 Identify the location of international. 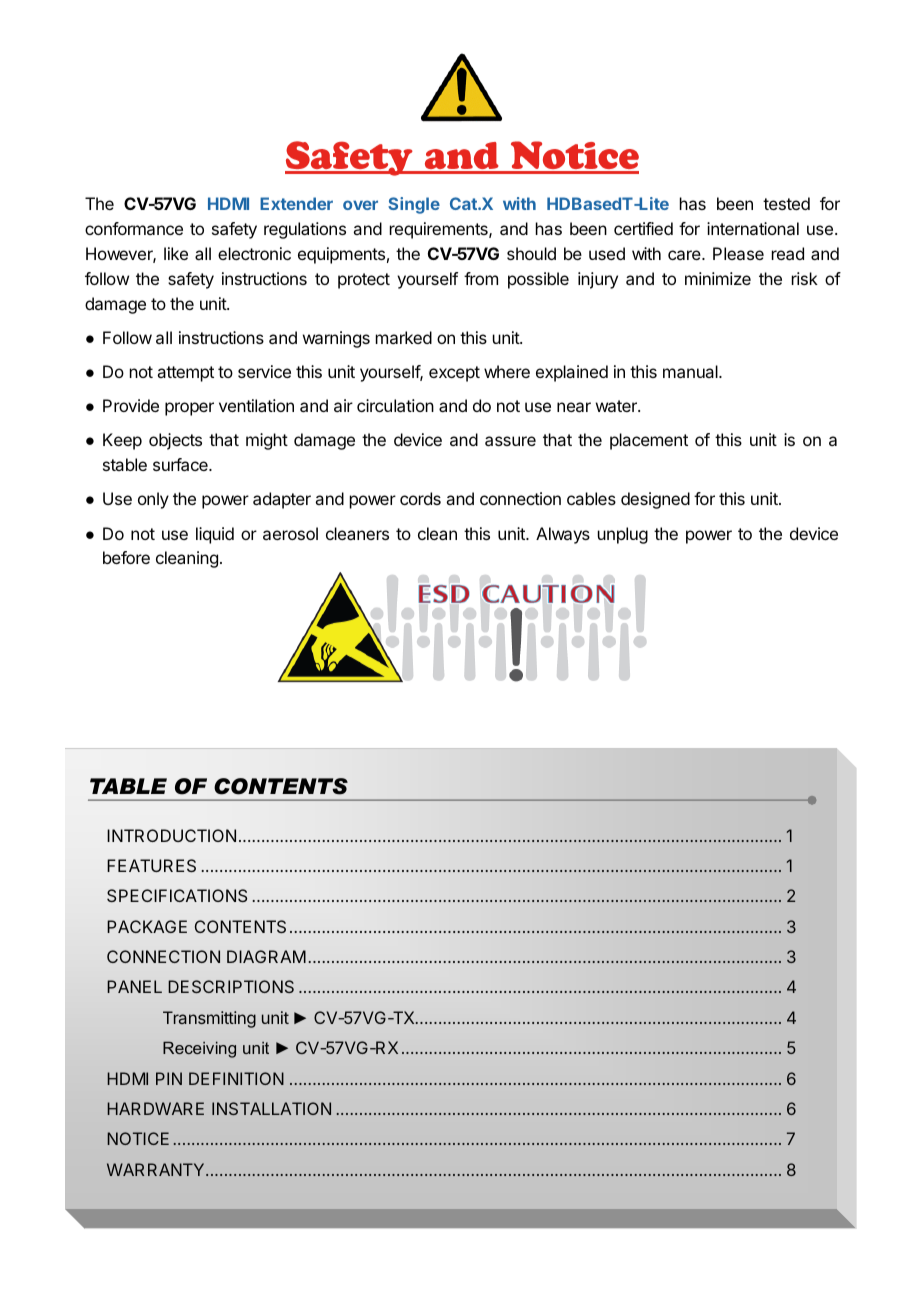
(753, 228).
